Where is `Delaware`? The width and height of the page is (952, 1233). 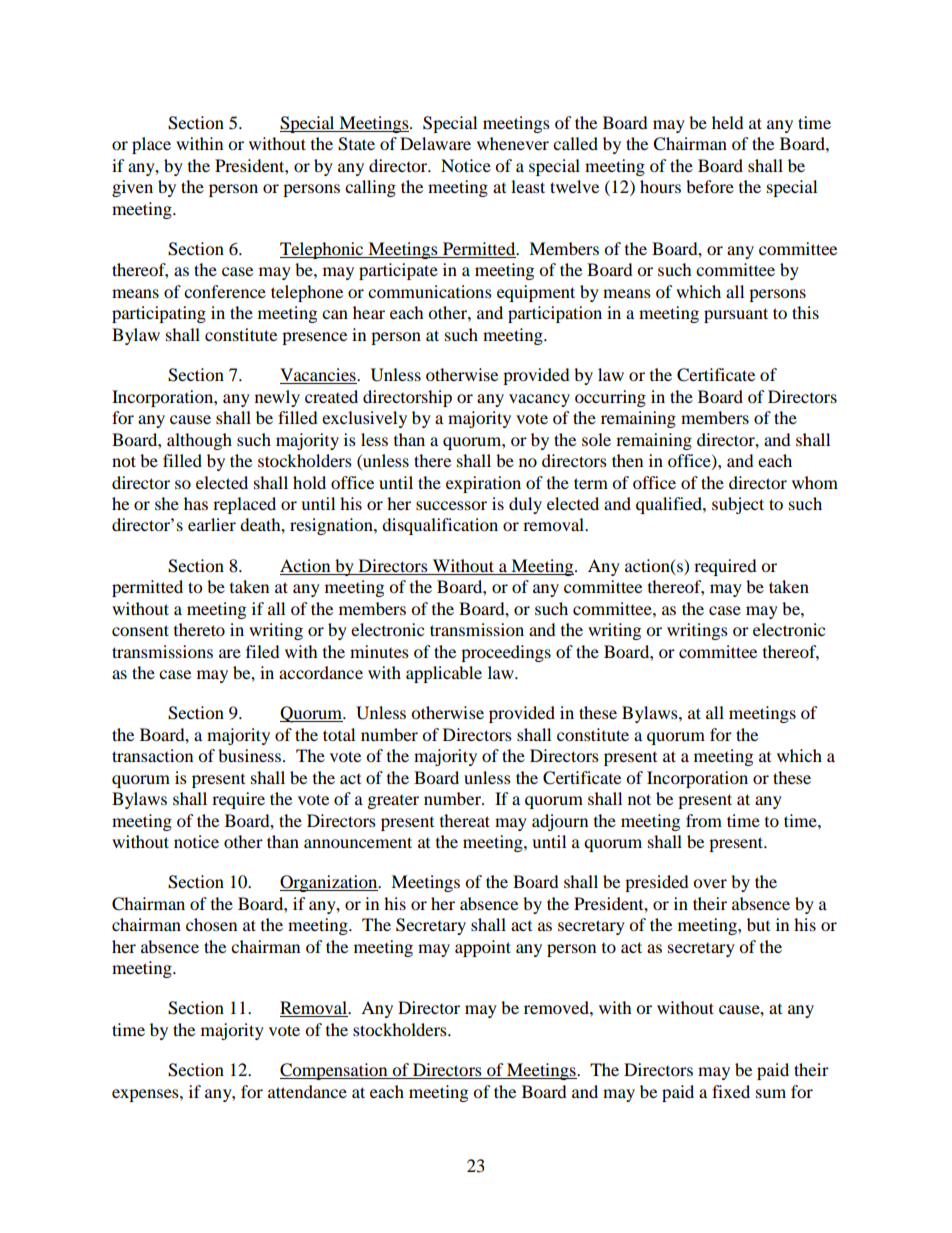
Delaware is located at coordinates (435, 143).
